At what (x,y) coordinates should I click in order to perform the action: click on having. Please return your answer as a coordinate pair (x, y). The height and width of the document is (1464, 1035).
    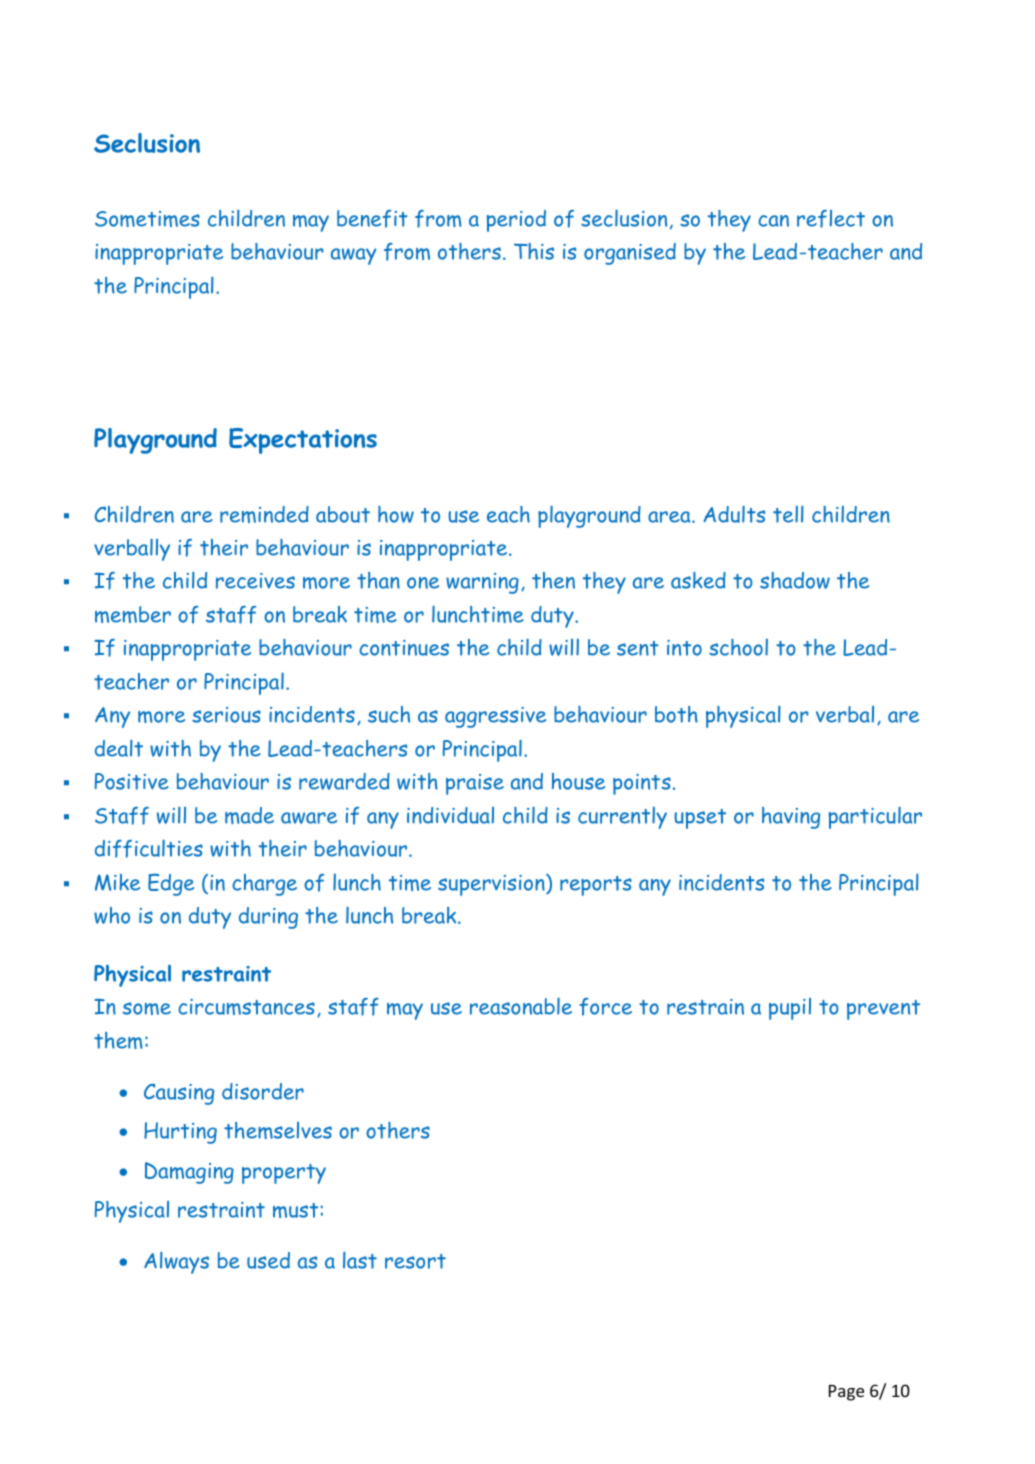
    Looking at the image, I should click on (791, 818).
